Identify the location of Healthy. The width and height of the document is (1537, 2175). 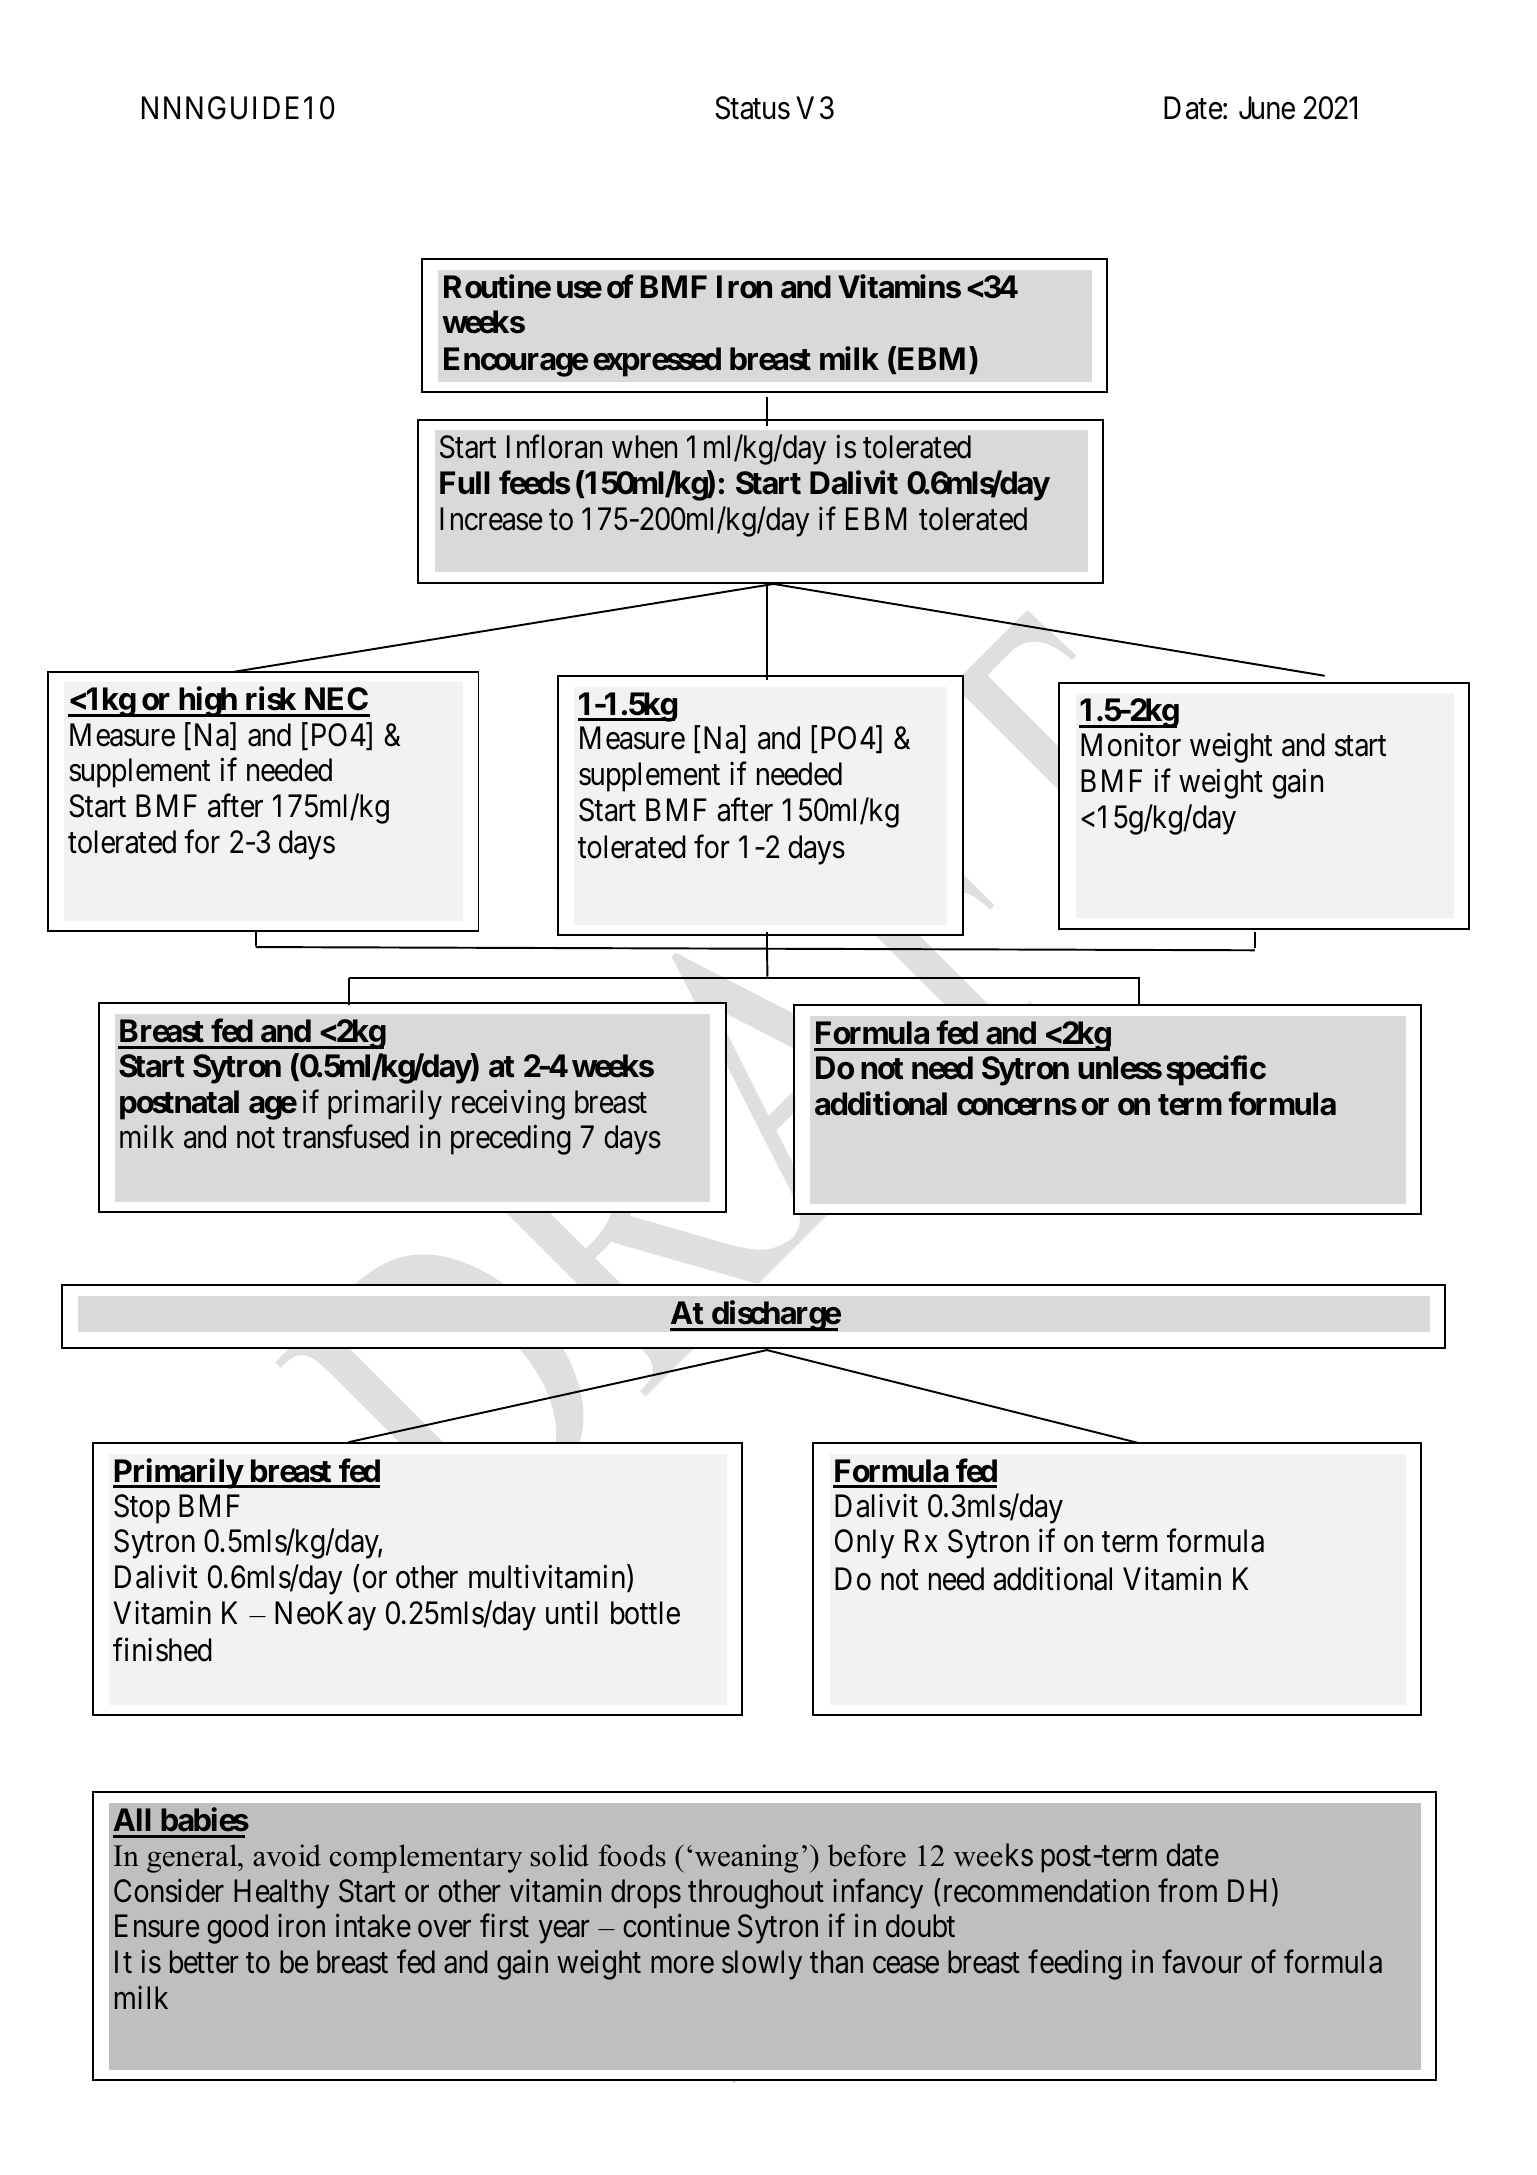
(281, 1894).
